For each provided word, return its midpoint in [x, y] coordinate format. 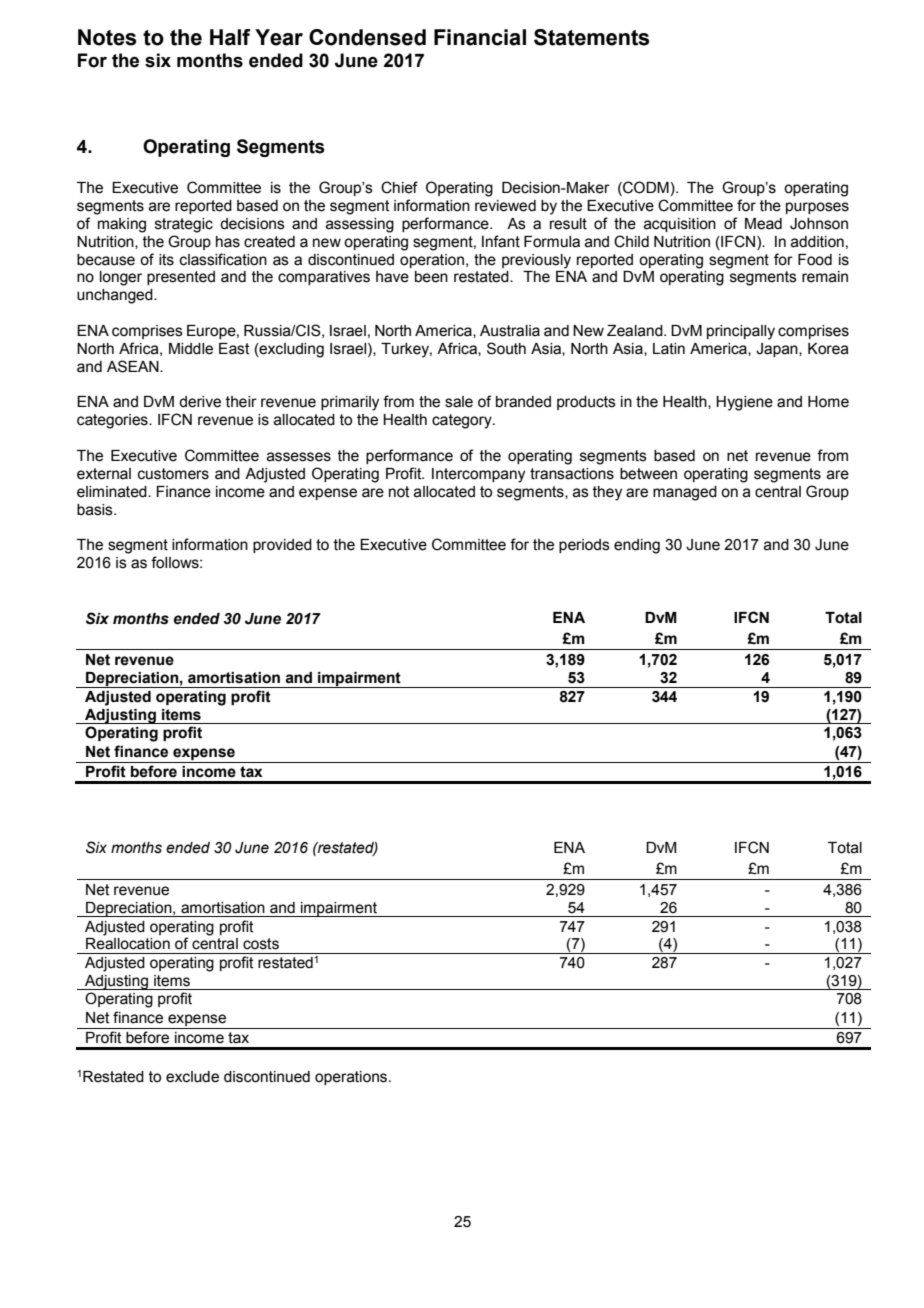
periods [584, 546]
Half [230, 37]
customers [173, 474]
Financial [480, 37]
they [607, 493]
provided [282, 546]
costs [261, 944]
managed [685, 493]
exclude [192, 1077]
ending [637, 546]
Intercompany [478, 475]
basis [96, 510]
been [431, 277]
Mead [763, 224]
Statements [591, 37]
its [166, 260]
